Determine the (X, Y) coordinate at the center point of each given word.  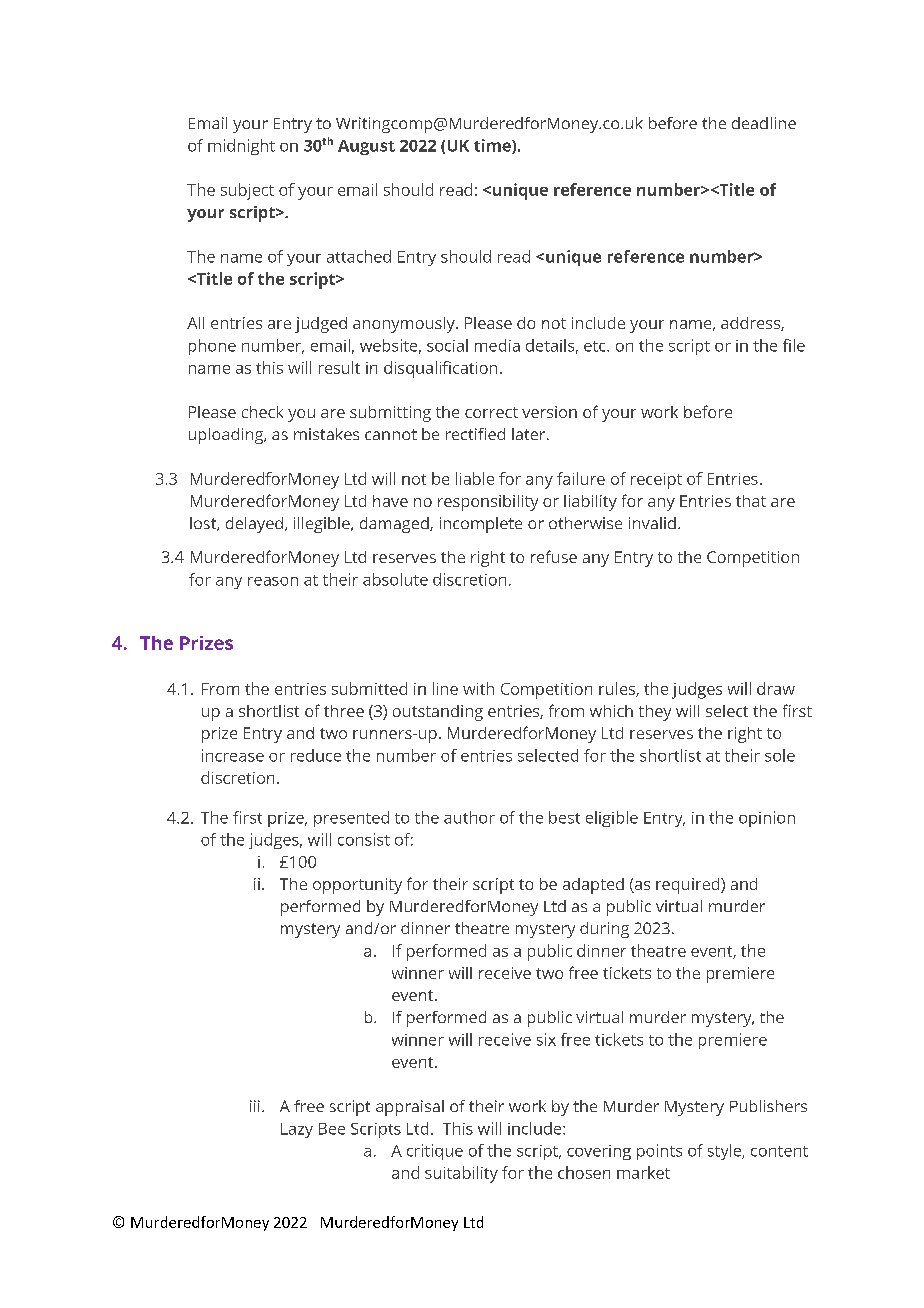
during (604, 930)
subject (247, 191)
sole (780, 755)
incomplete (481, 525)
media (497, 345)
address (751, 324)
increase (233, 755)
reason (273, 581)
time (493, 146)
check (262, 412)
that (751, 501)
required (689, 886)
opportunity (357, 886)
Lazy (297, 1130)
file (794, 345)
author (469, 817)
